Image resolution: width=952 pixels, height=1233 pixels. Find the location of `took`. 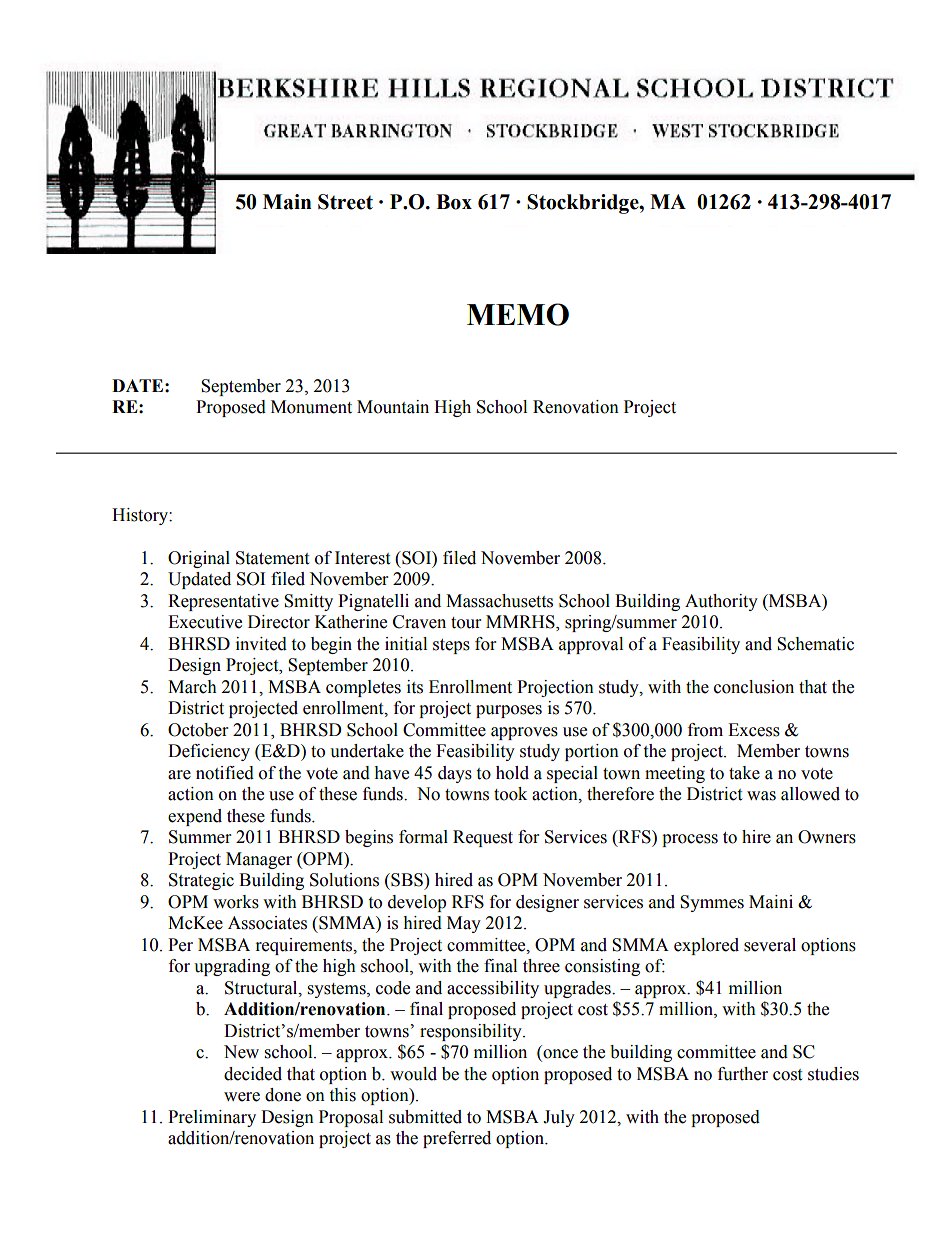

took is located at coordinates (510, 794).
